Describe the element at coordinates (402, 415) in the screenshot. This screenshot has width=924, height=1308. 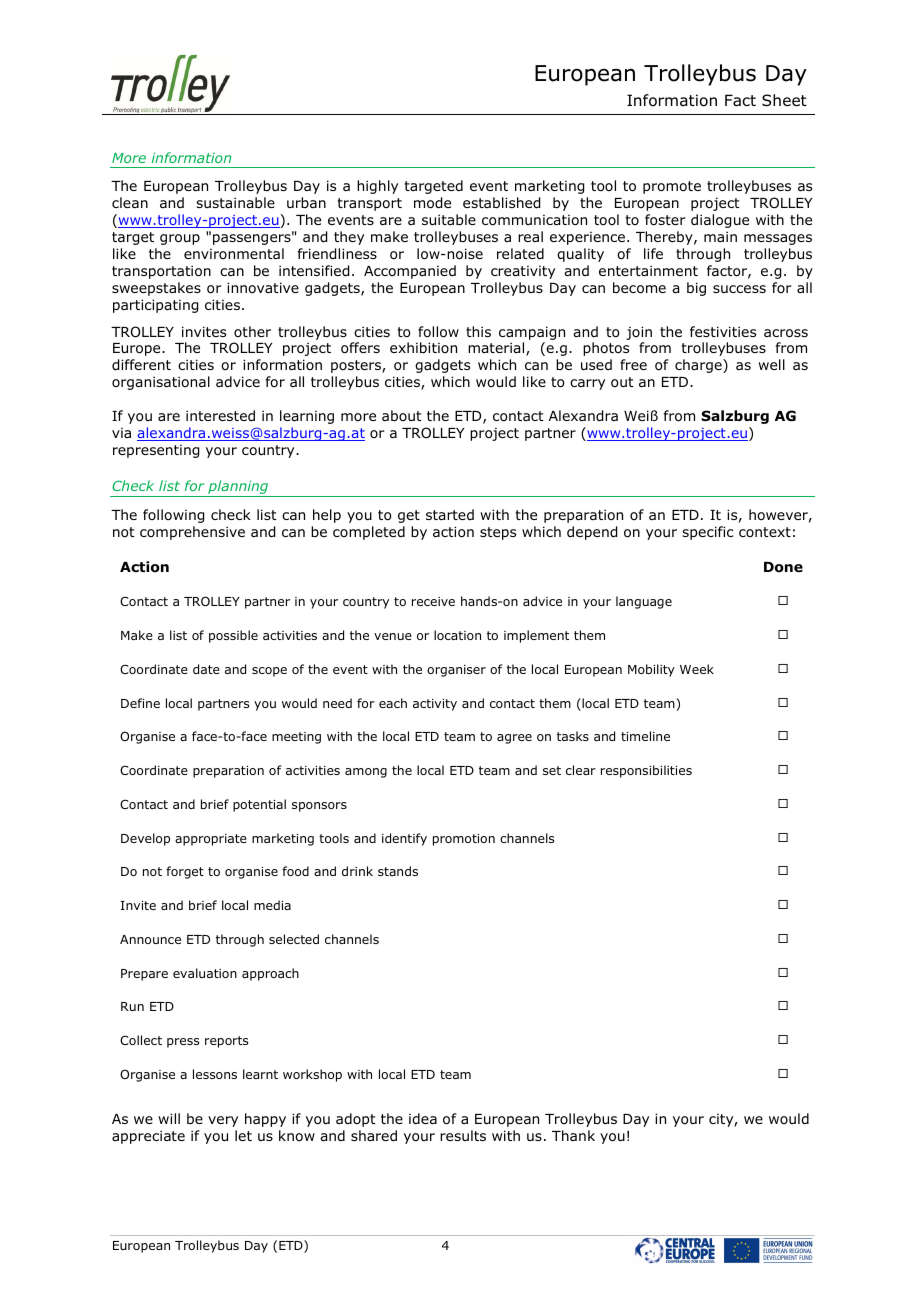
I see `about` at that location.
